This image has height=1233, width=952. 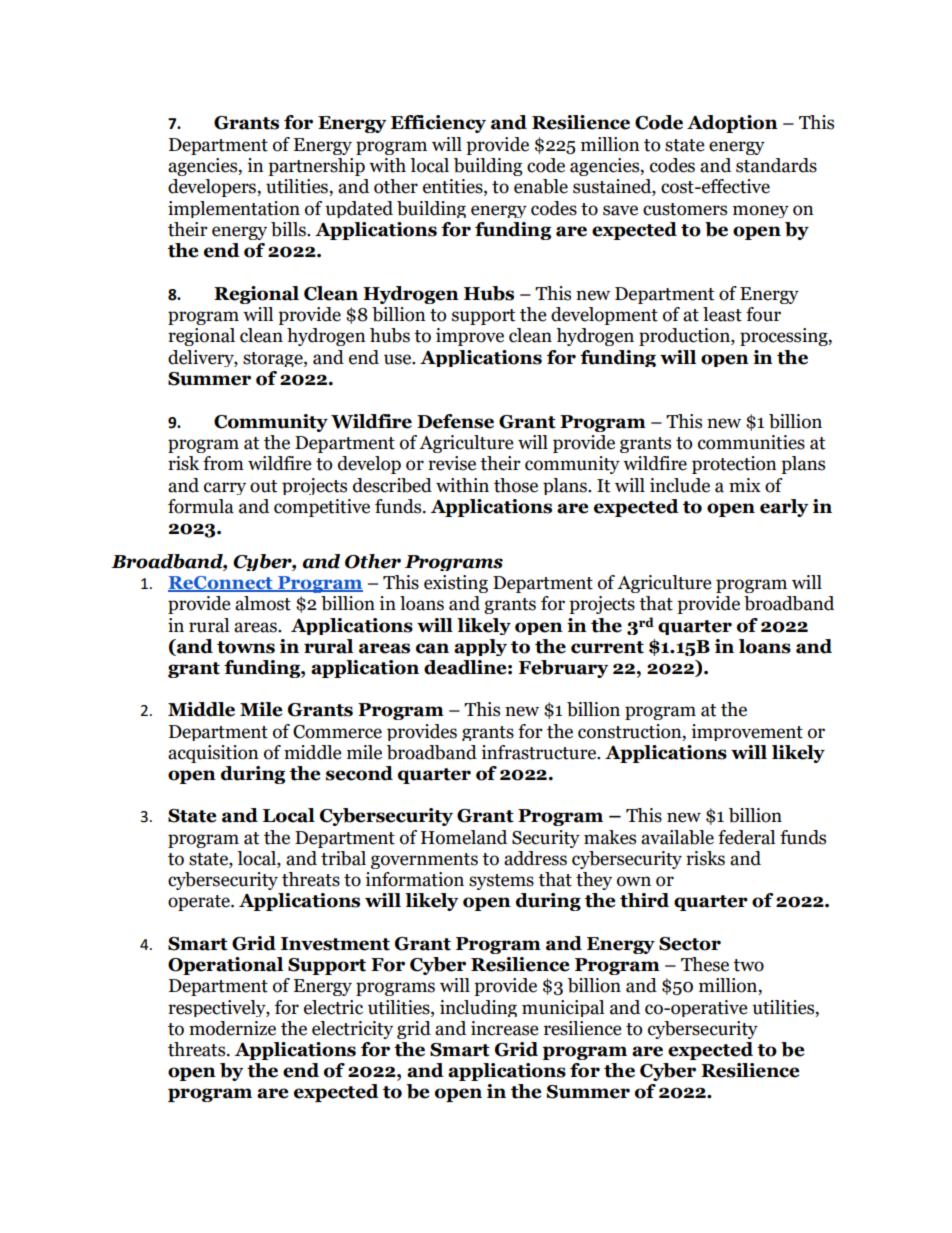 I want to click on mix, so click(x=745, y=485).
